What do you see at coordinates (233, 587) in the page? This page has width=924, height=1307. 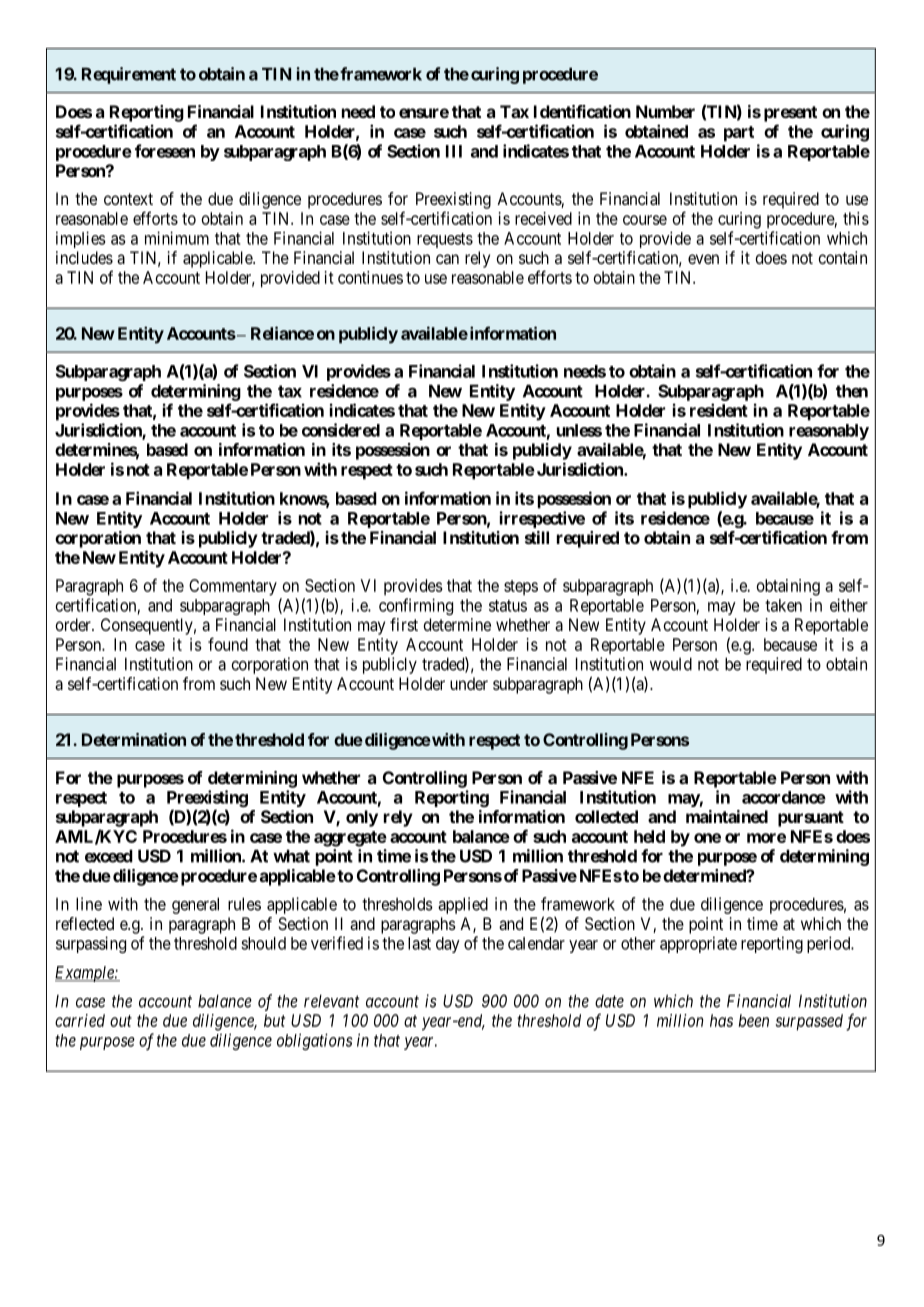 I see `Commentary` at bounding box center [233, 587].
